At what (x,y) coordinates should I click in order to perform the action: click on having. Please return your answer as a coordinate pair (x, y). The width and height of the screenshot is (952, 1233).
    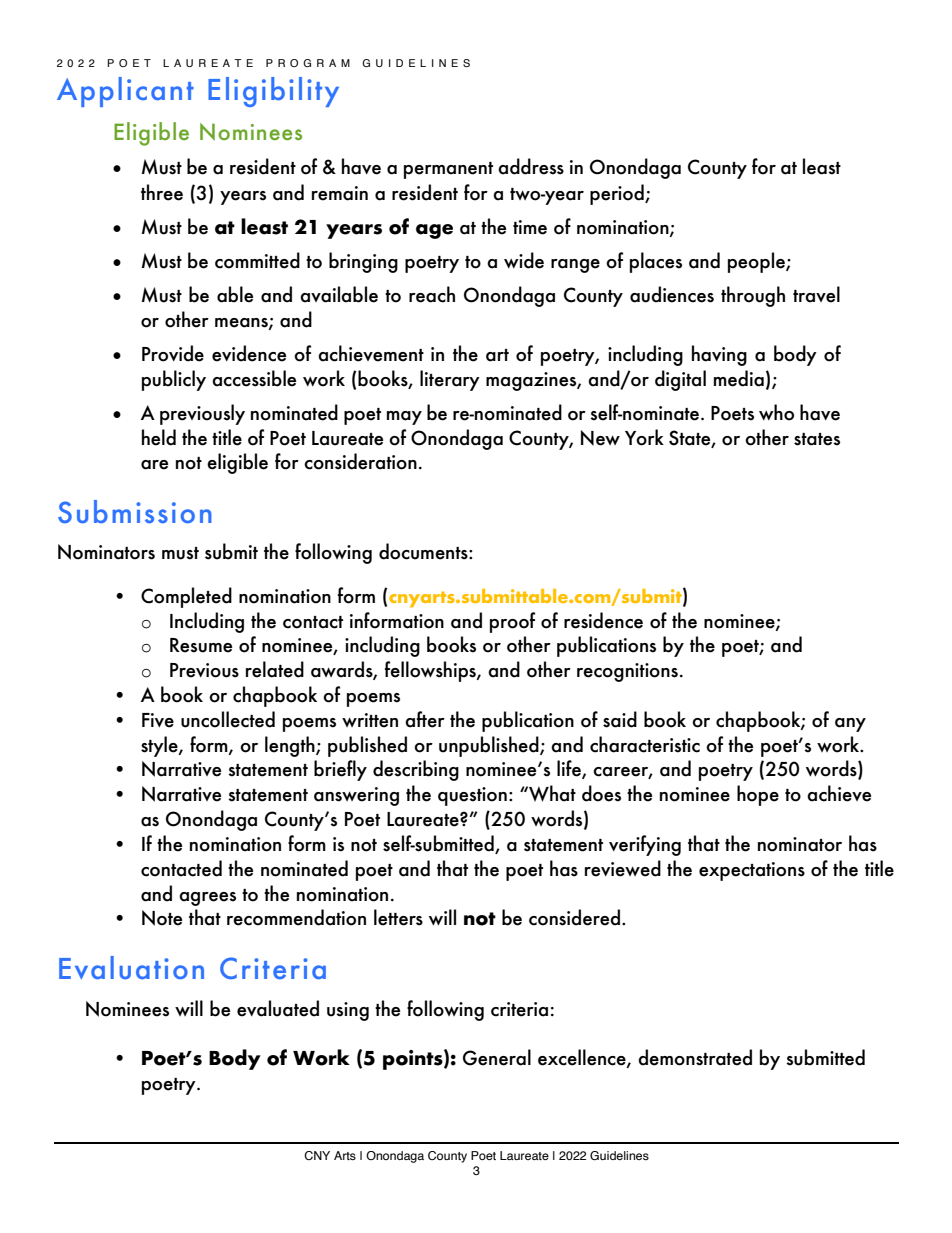
    Looking at the image, I should click on (719, 355).
